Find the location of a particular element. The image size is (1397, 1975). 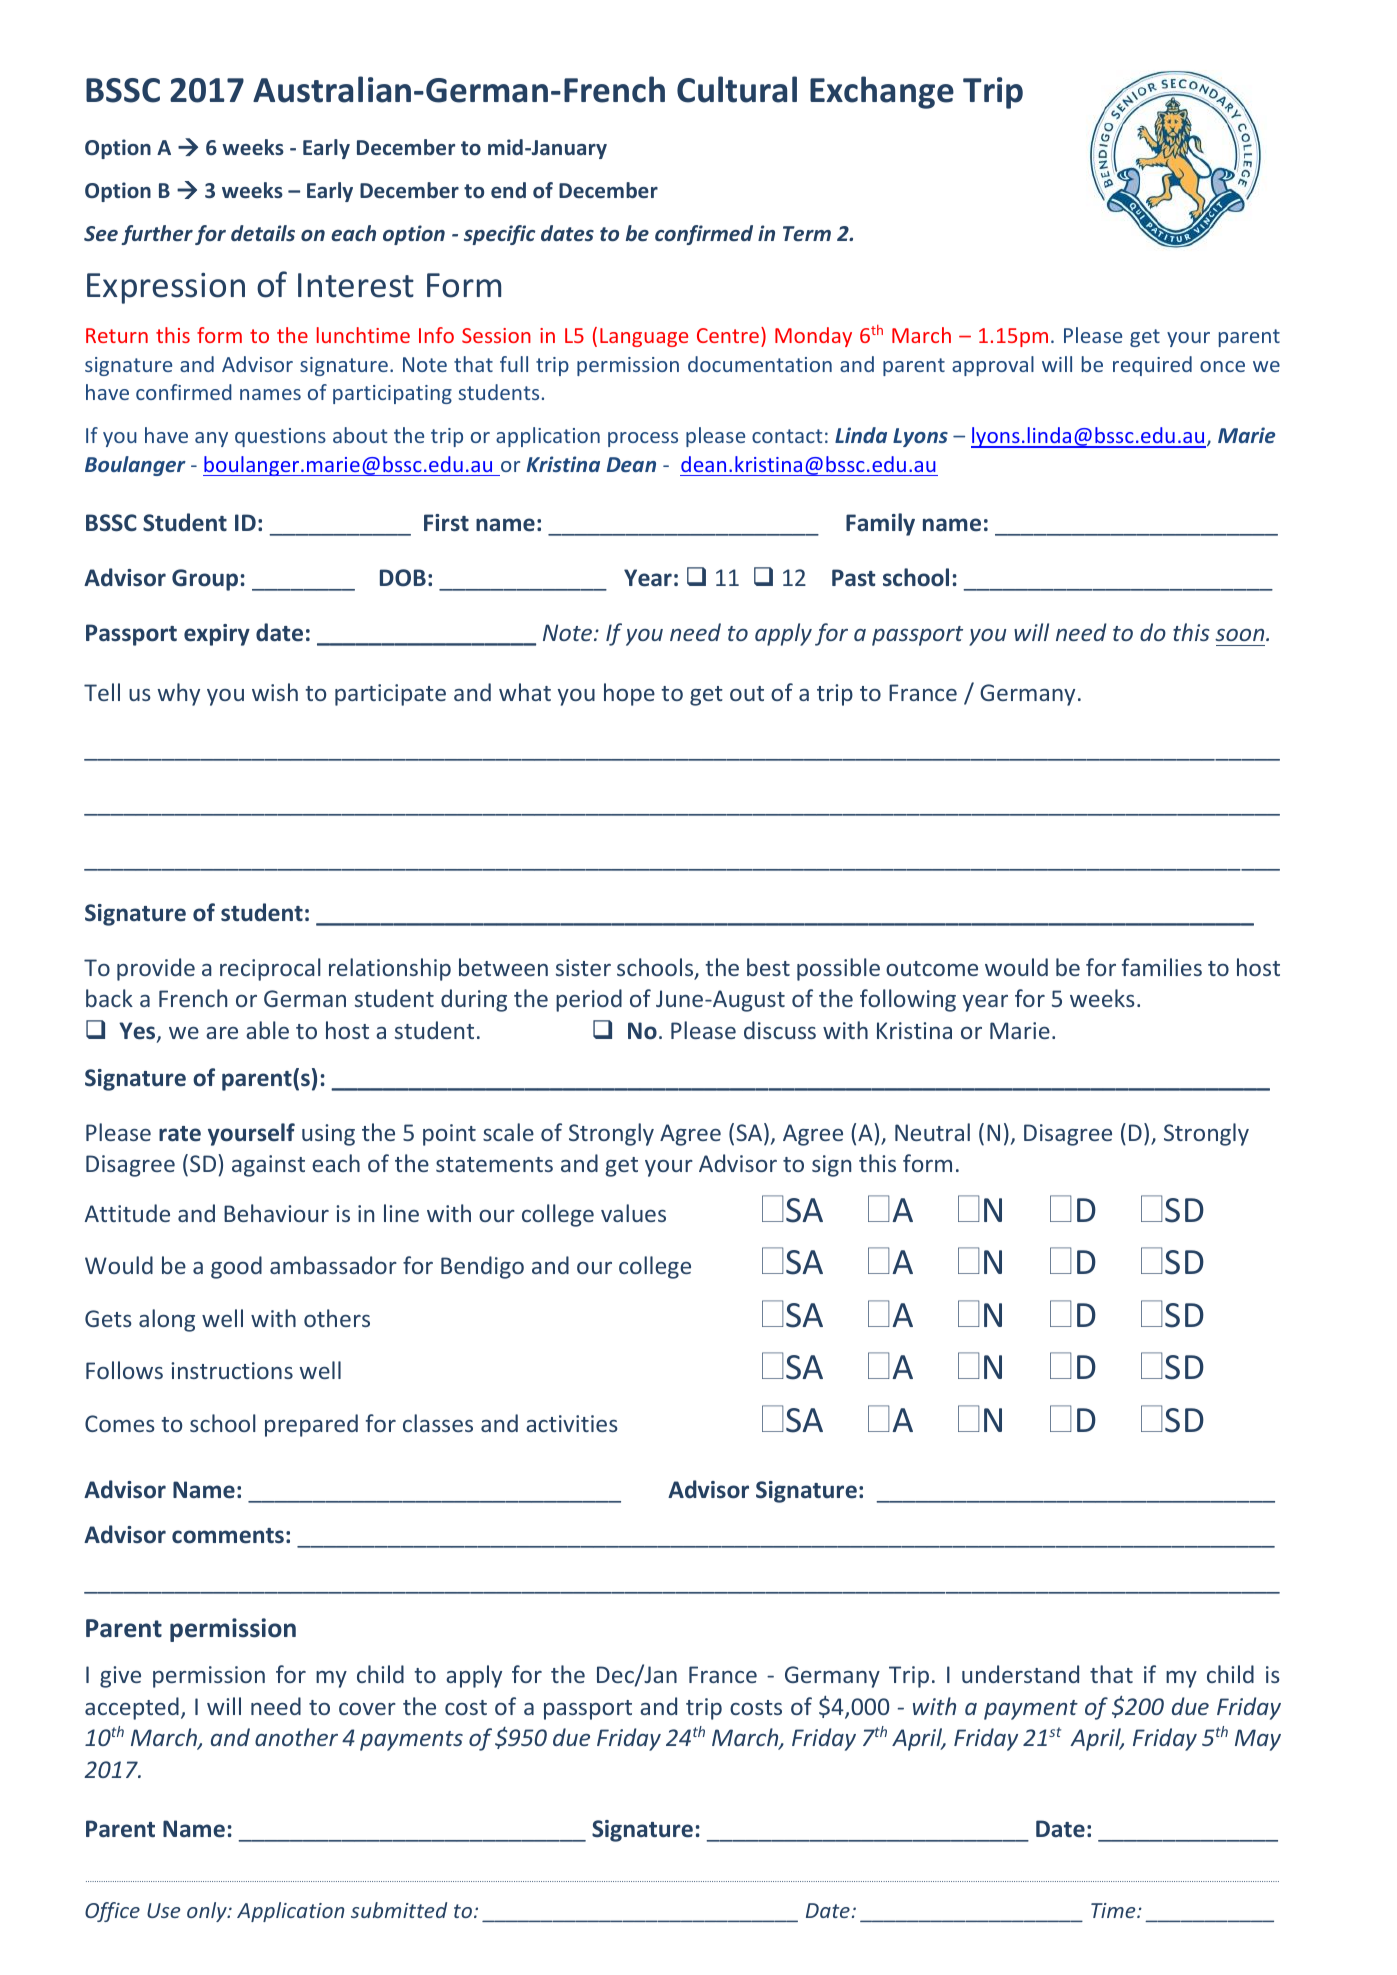

only is located at coordinates (208, 1912).
